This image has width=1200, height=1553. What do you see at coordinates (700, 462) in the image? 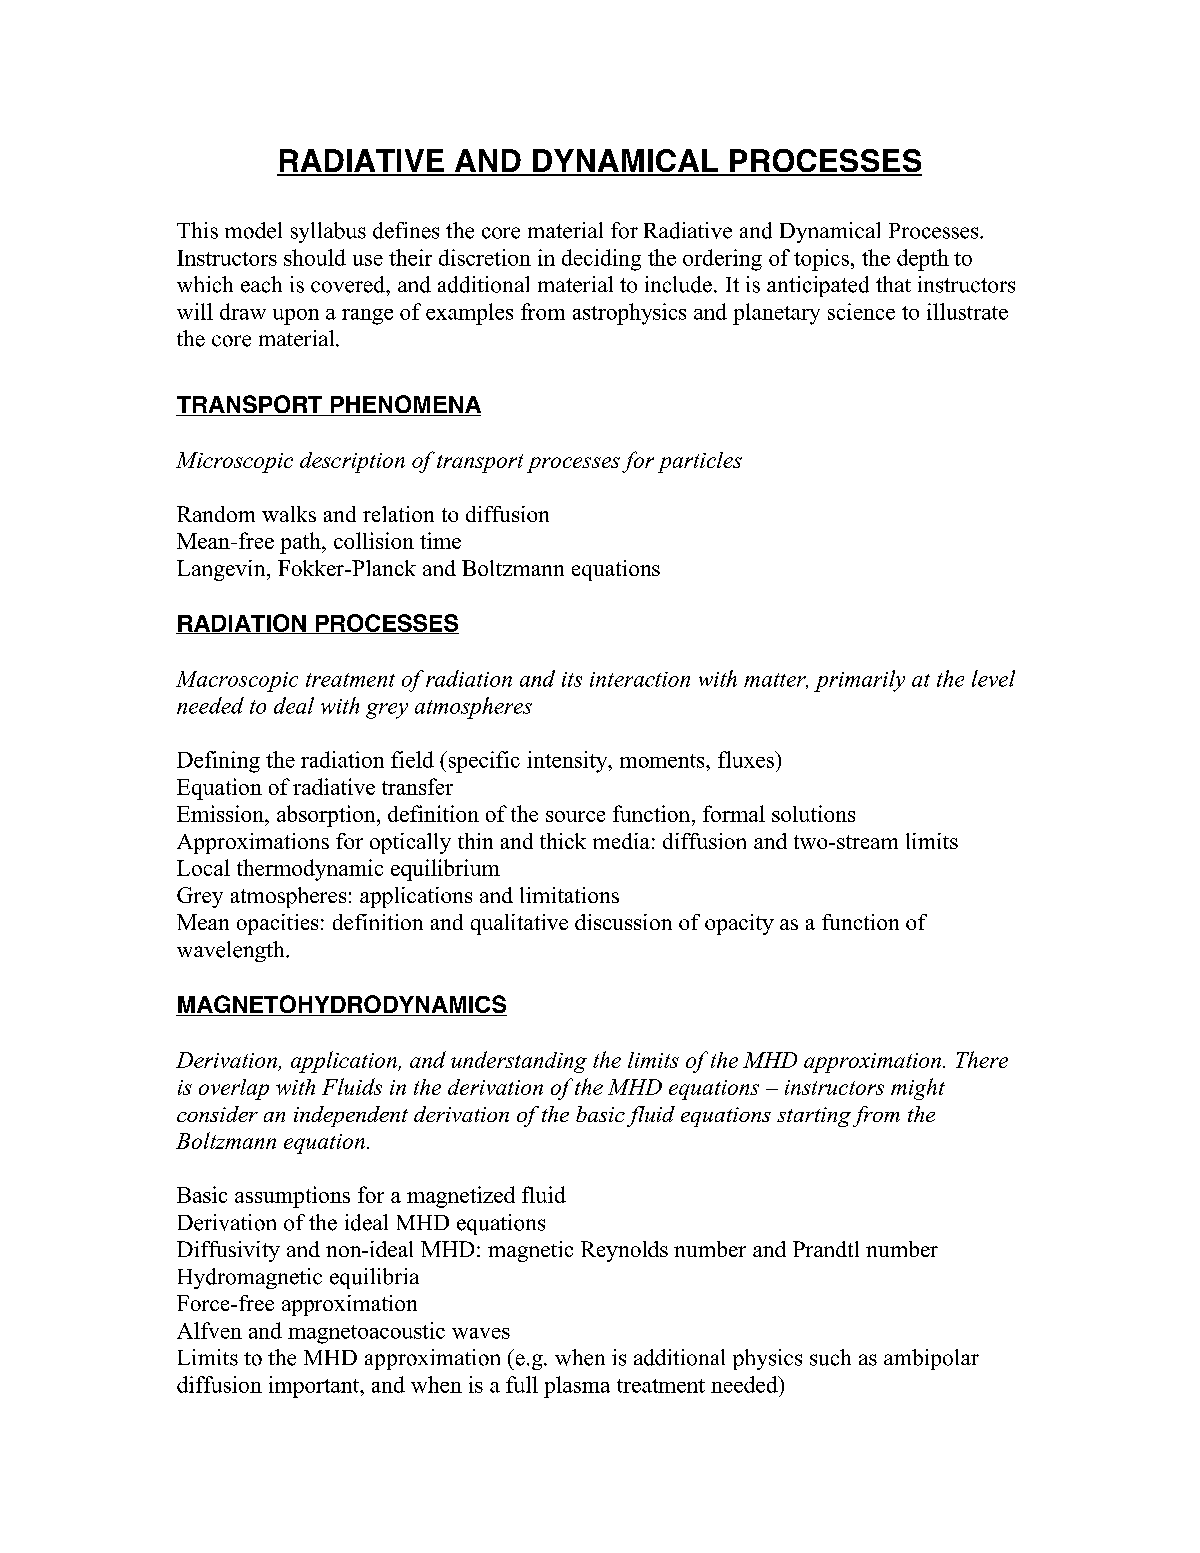
I see `particles` at bounding box center [700, 462].
